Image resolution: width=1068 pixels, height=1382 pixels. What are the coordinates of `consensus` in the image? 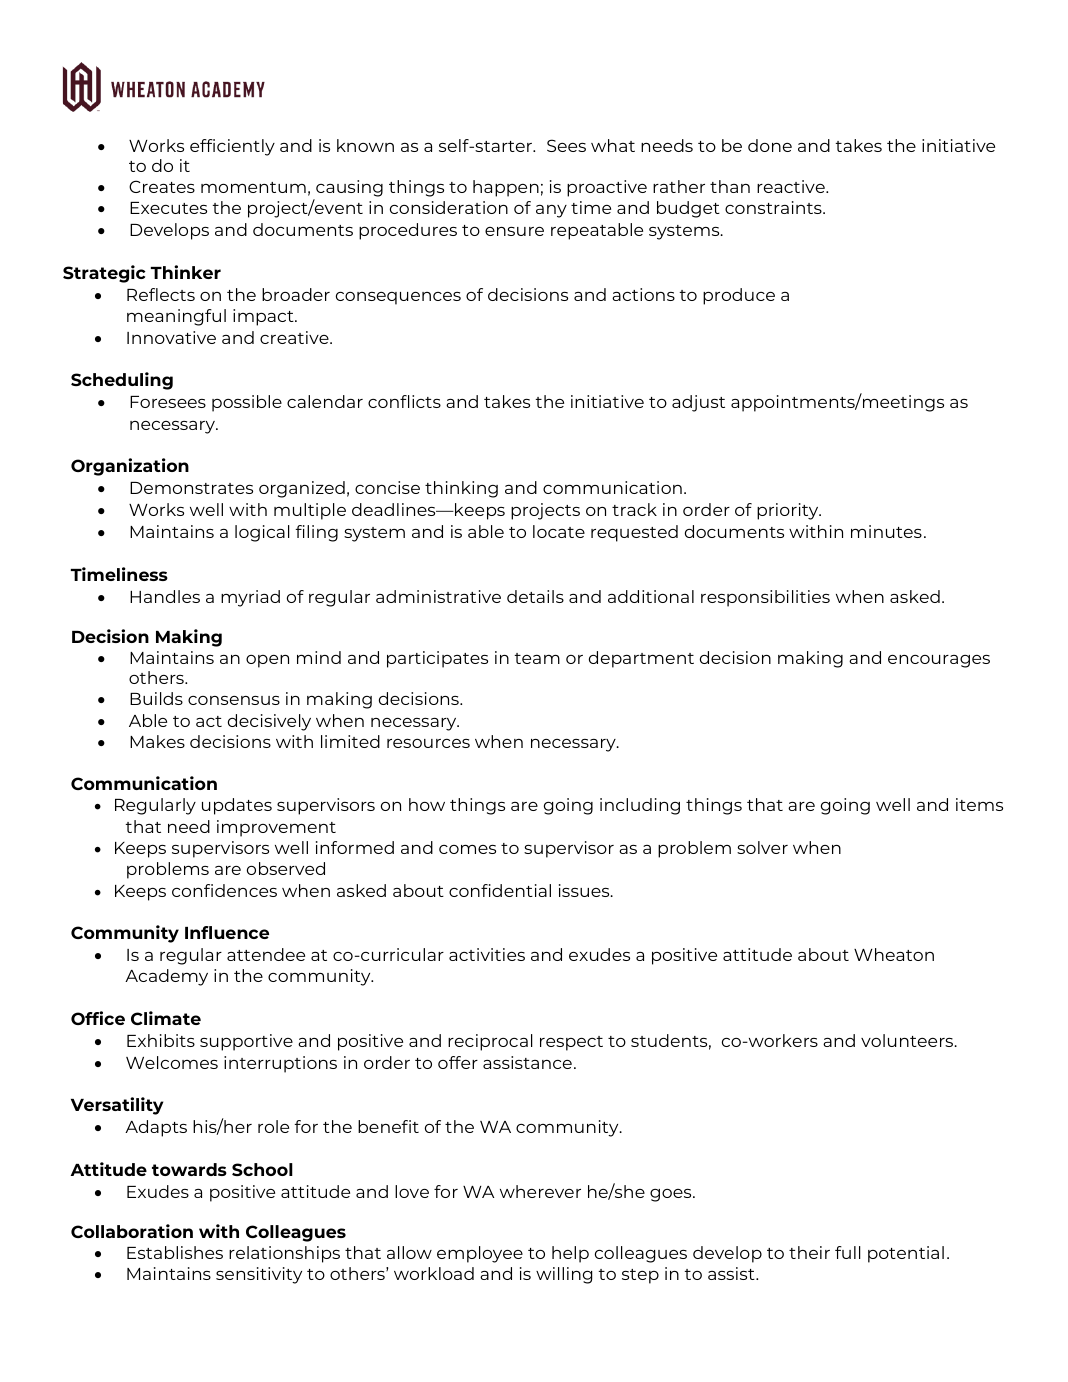 It's located at (234, 700).
